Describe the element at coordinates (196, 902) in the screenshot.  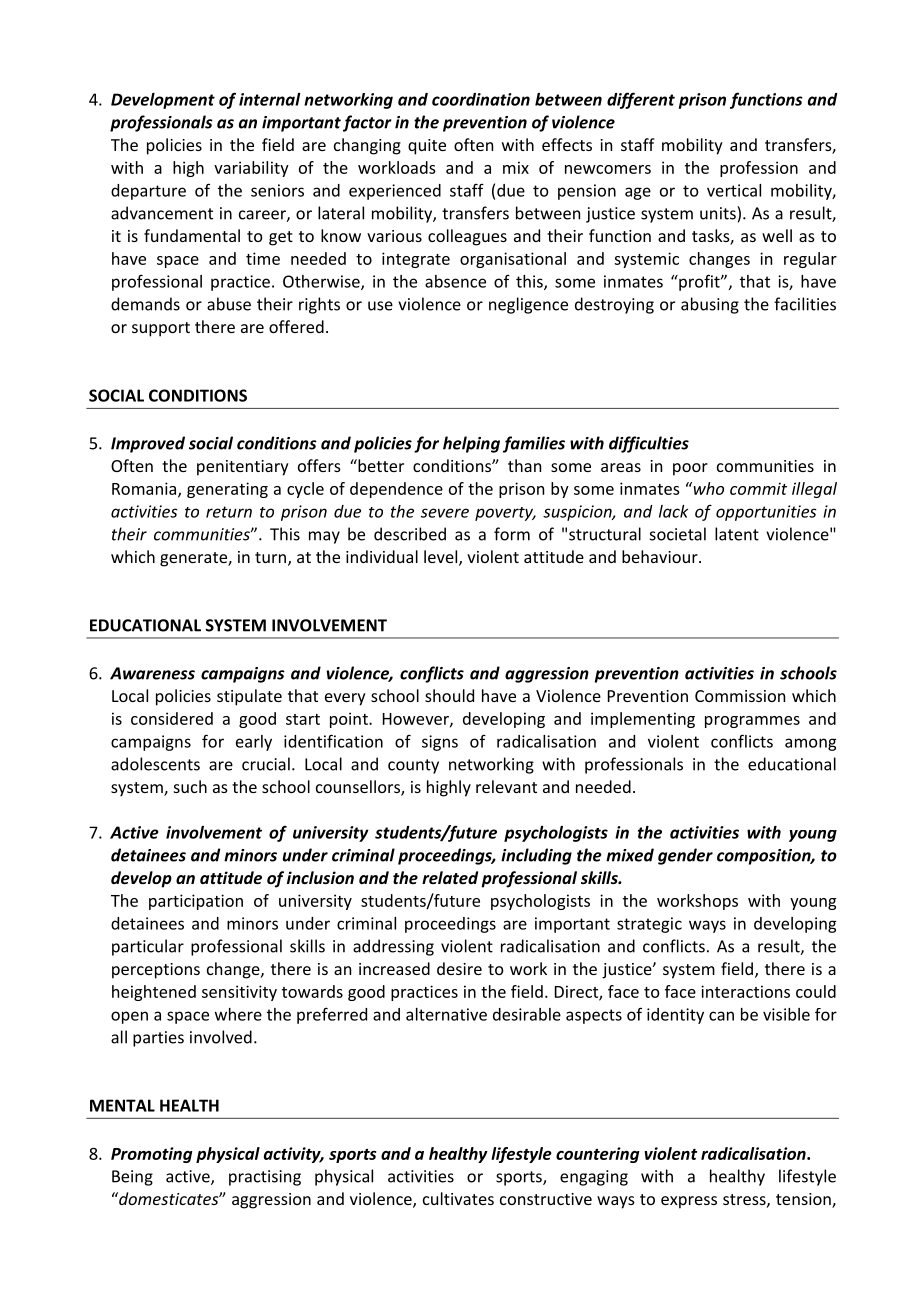
I see `participation` at that location.
